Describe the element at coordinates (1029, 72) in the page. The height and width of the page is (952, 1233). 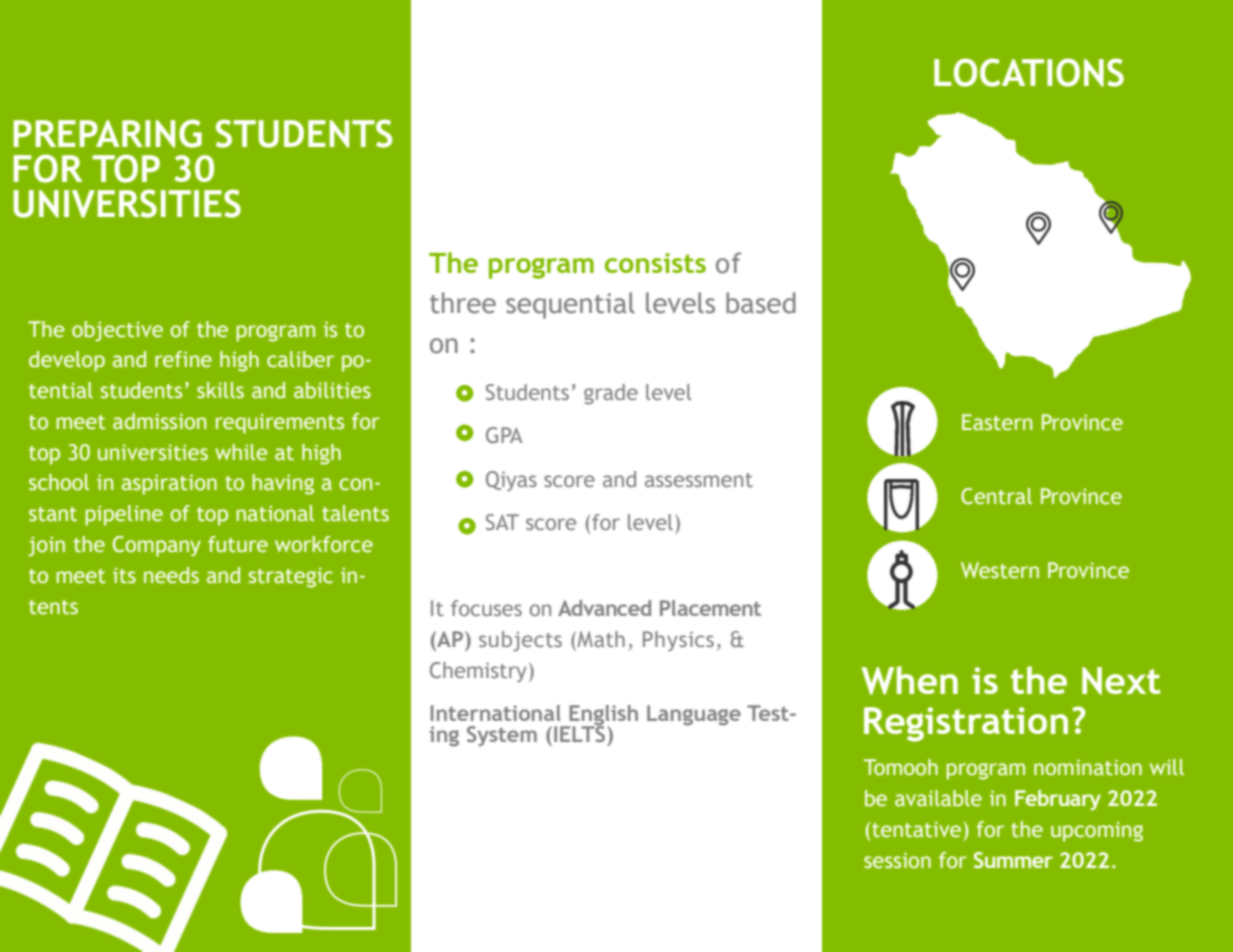
I see `LOCATIONS` at that location.
